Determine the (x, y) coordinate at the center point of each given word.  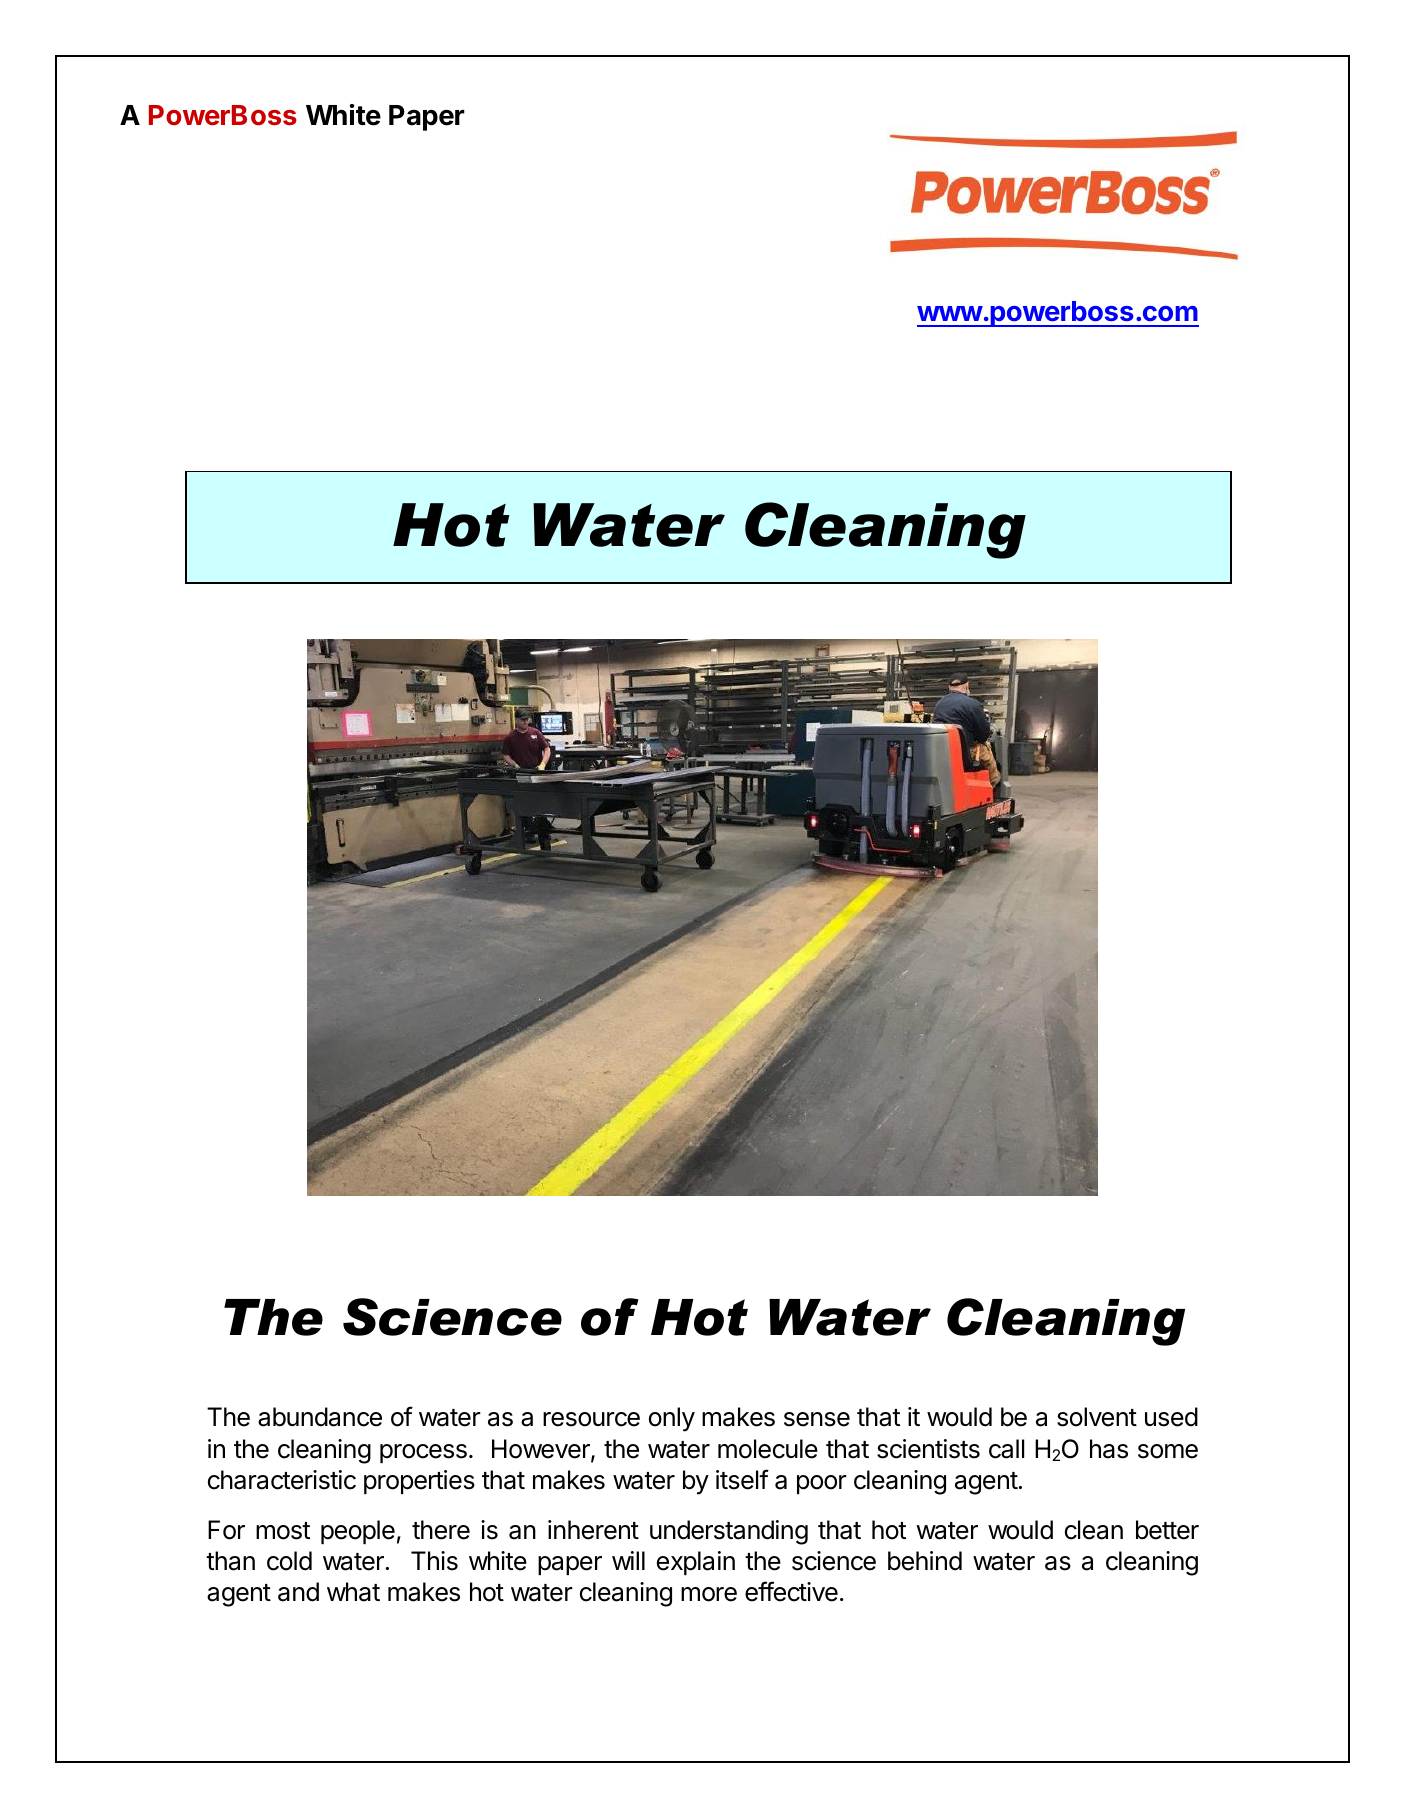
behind (925, 1561)
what (353, 1592)
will (628, 1560)
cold (289, 1561)
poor (822, 1484)
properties (419, 1482)
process (423, 1453)
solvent (1097, 1417)
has (1109, 1449)
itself (742, 1479)
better (1167, 1530)
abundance (320, 1417)
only (672, 1419)
